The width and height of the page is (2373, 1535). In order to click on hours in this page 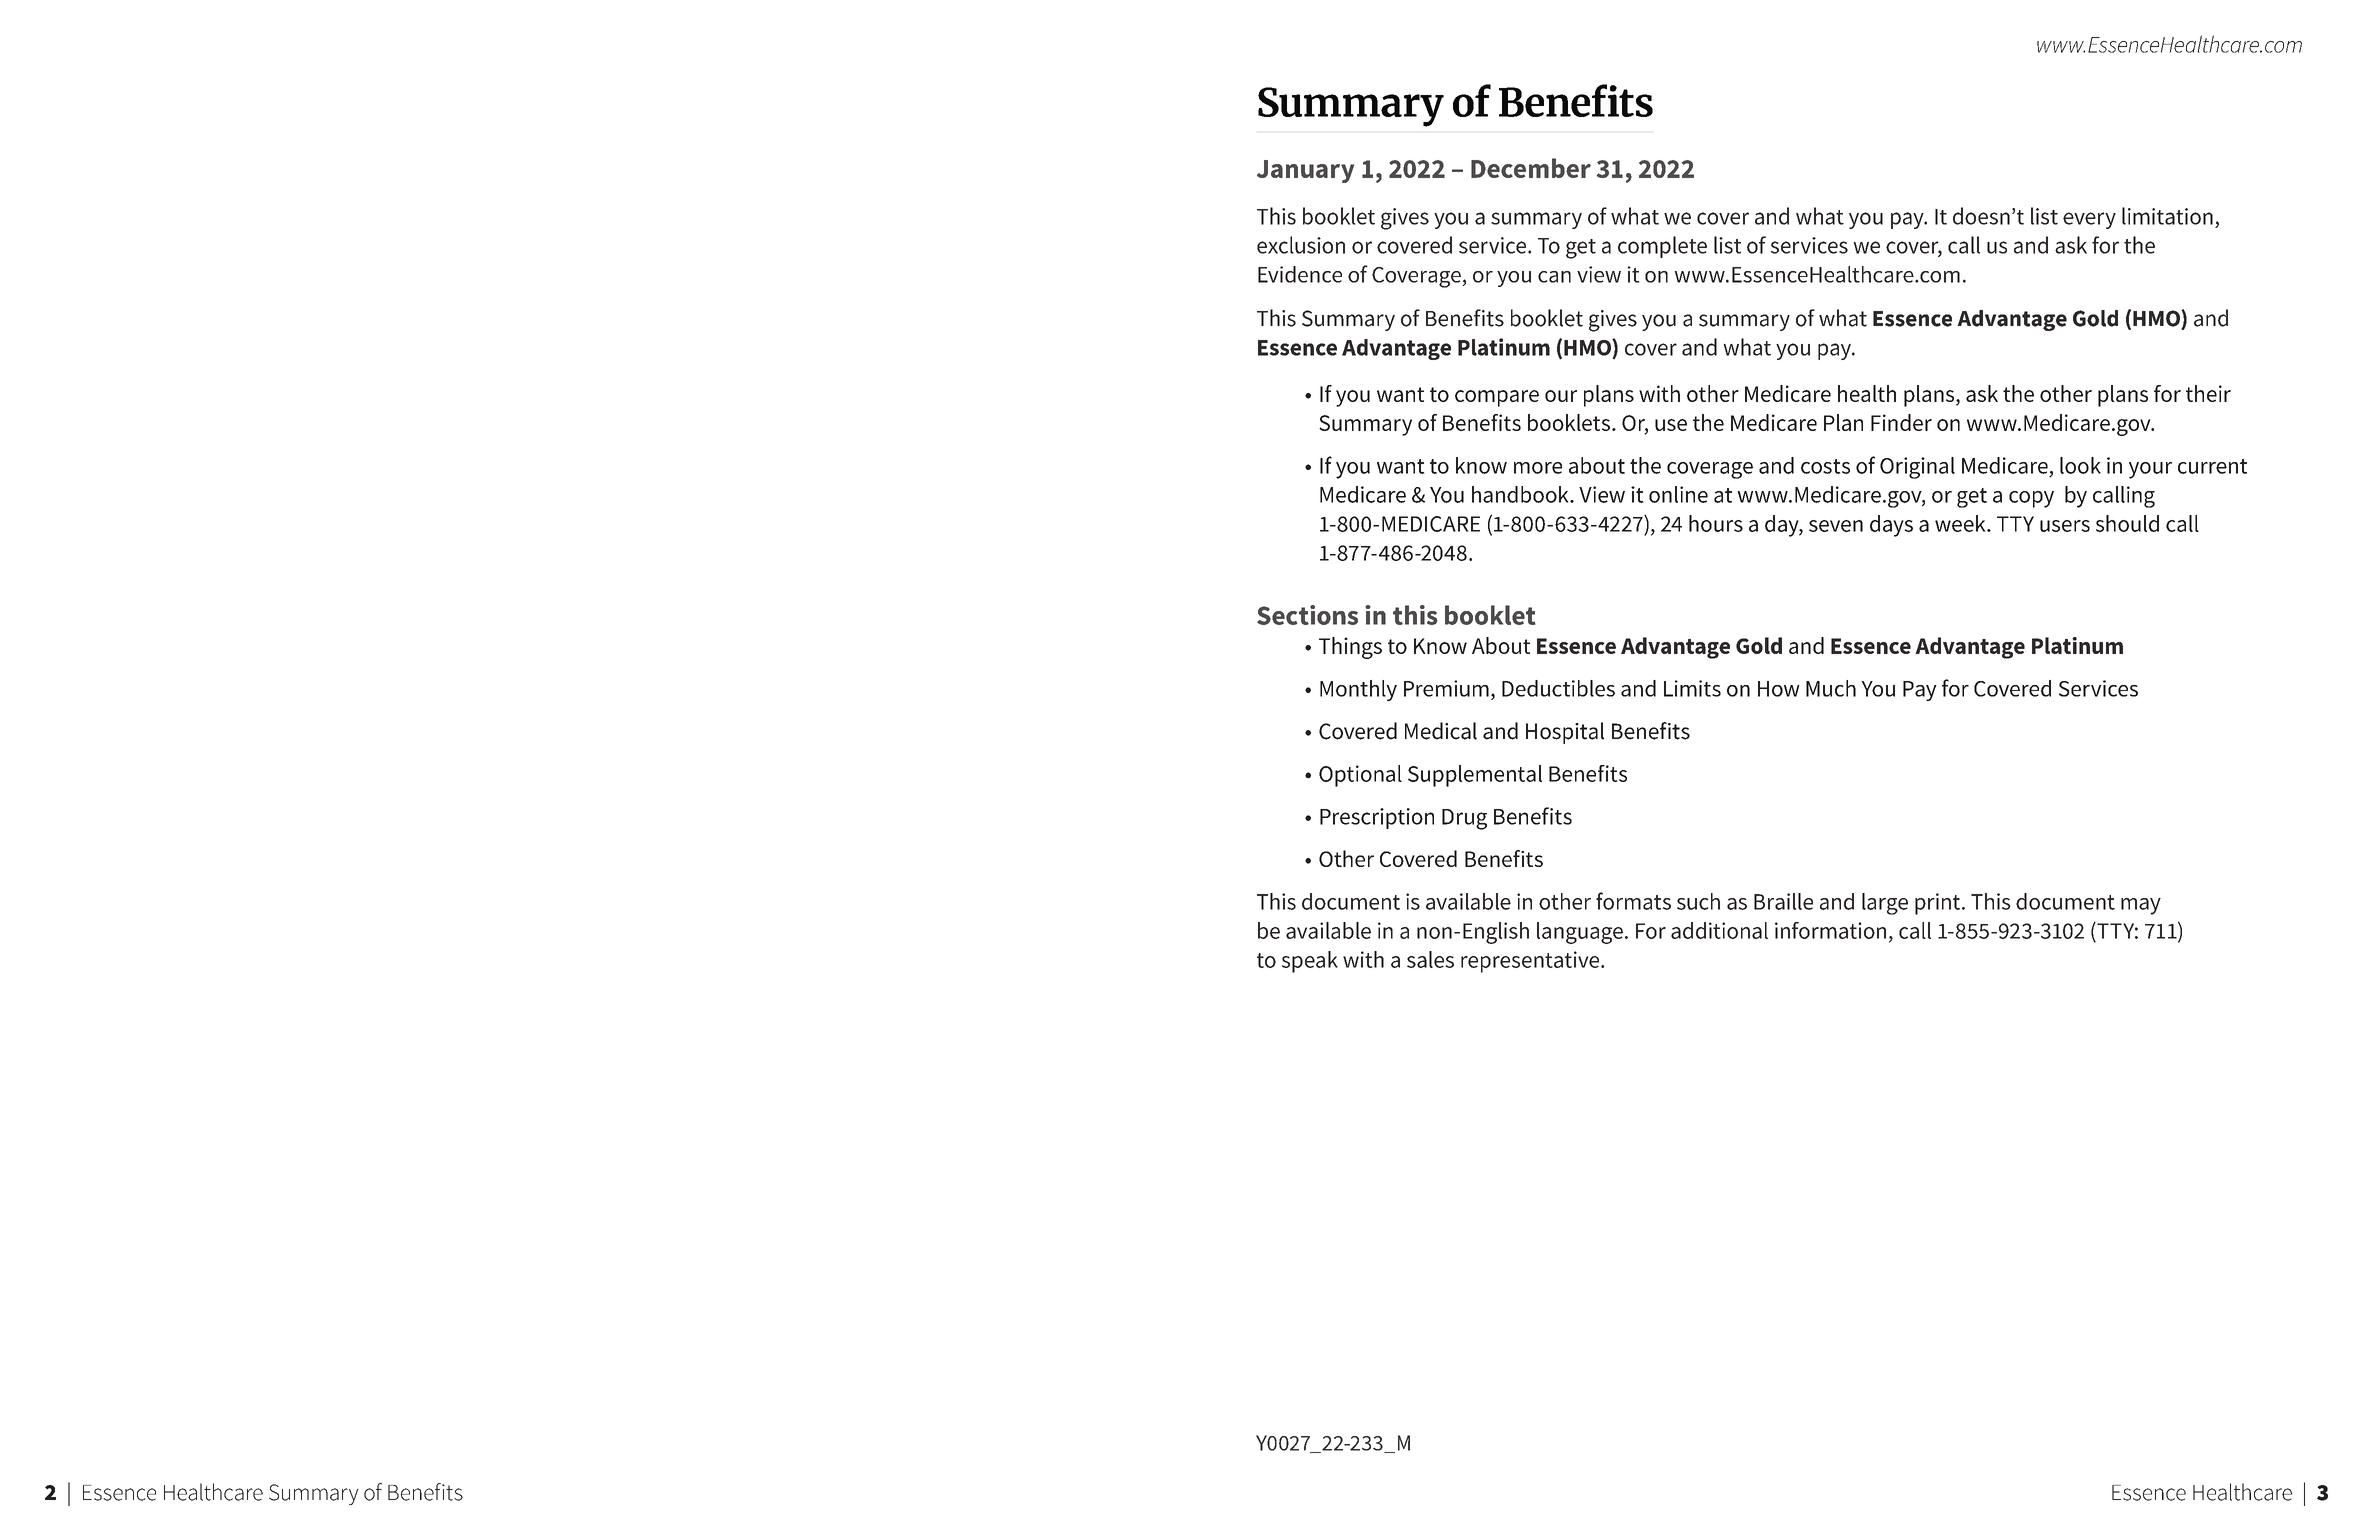, I will do `click(1716, 523)`.
